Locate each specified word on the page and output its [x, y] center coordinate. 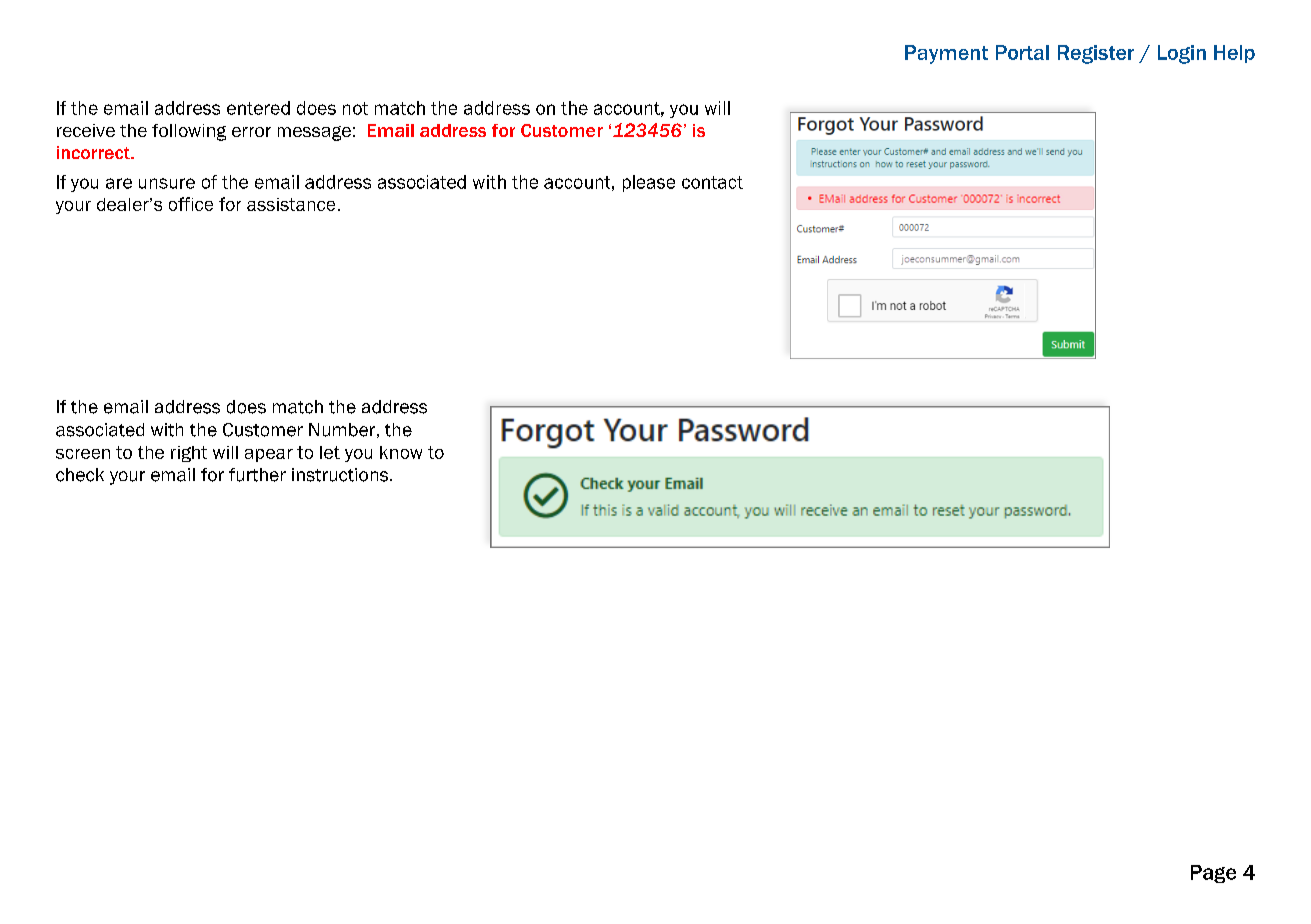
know [401, 452]
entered [258, 108]
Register [1096, 54]
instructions [341, 475]
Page [1213, 874]
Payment [946, 54]
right [189, 454]
